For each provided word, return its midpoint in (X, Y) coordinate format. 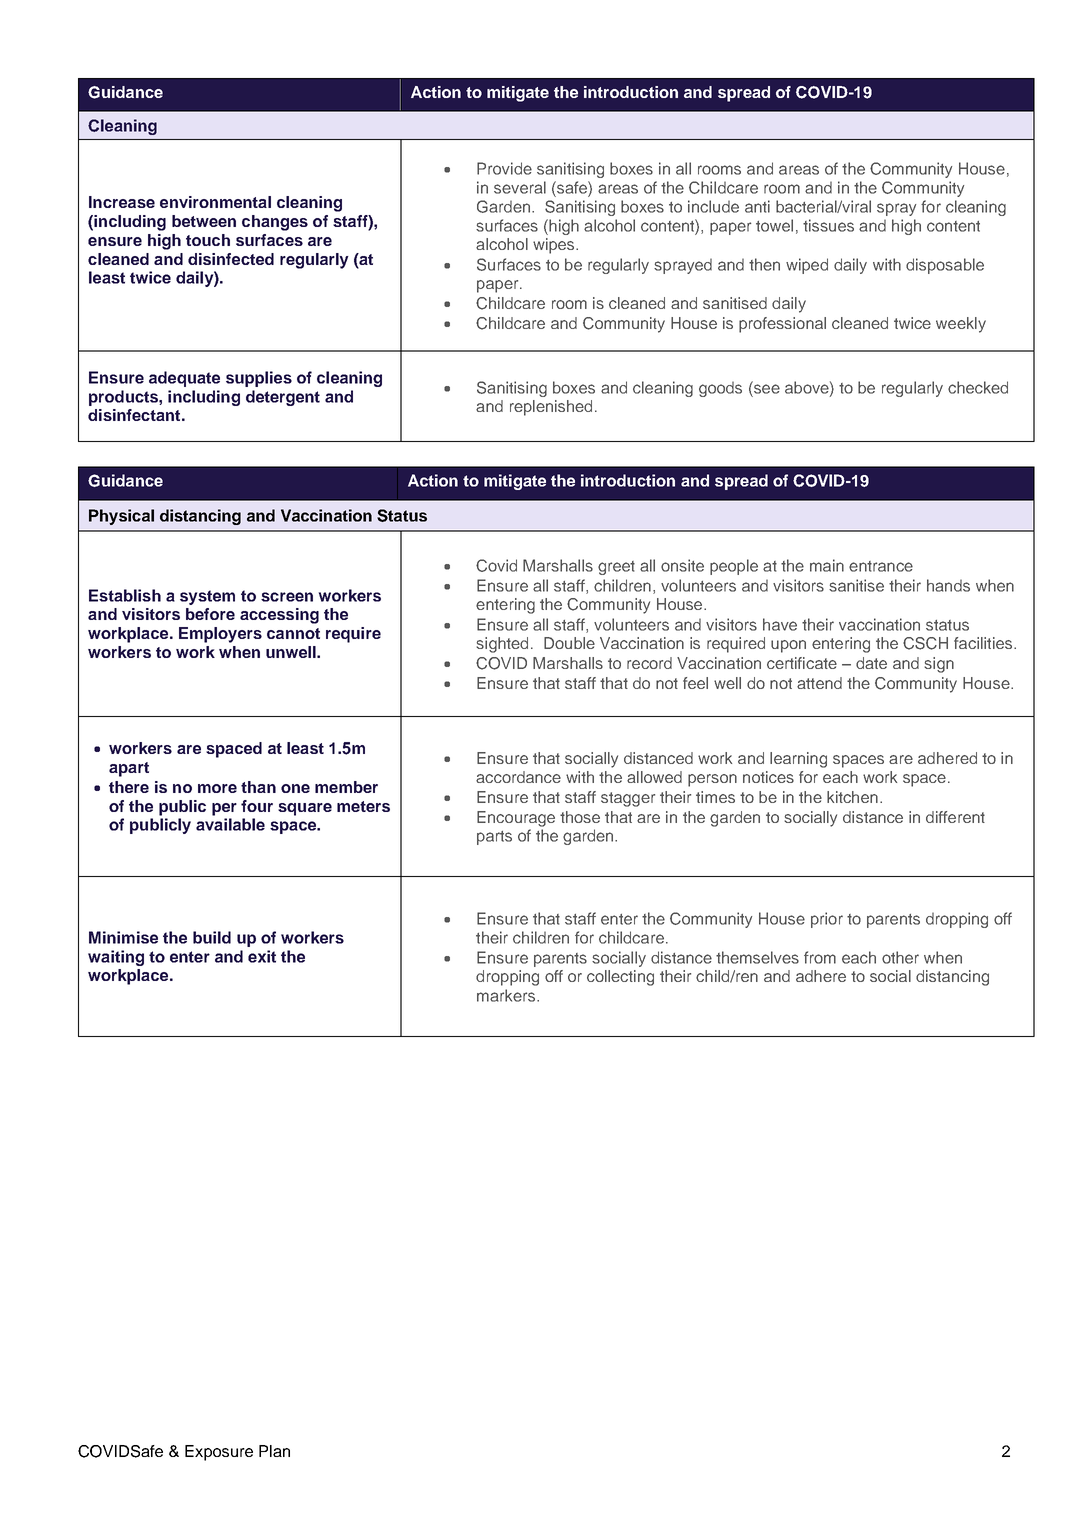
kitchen (852, 797)
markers (507, 995)
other (900, 957)
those (580, 817)
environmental (215, 202)
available (230, 824)
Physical (121, 517)
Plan (274, 1451)
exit (262, 956)
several (520, 187)
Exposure (219, 1453)
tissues (828, 225)
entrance (881, 566)
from (820, 957)
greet (616, 568)
